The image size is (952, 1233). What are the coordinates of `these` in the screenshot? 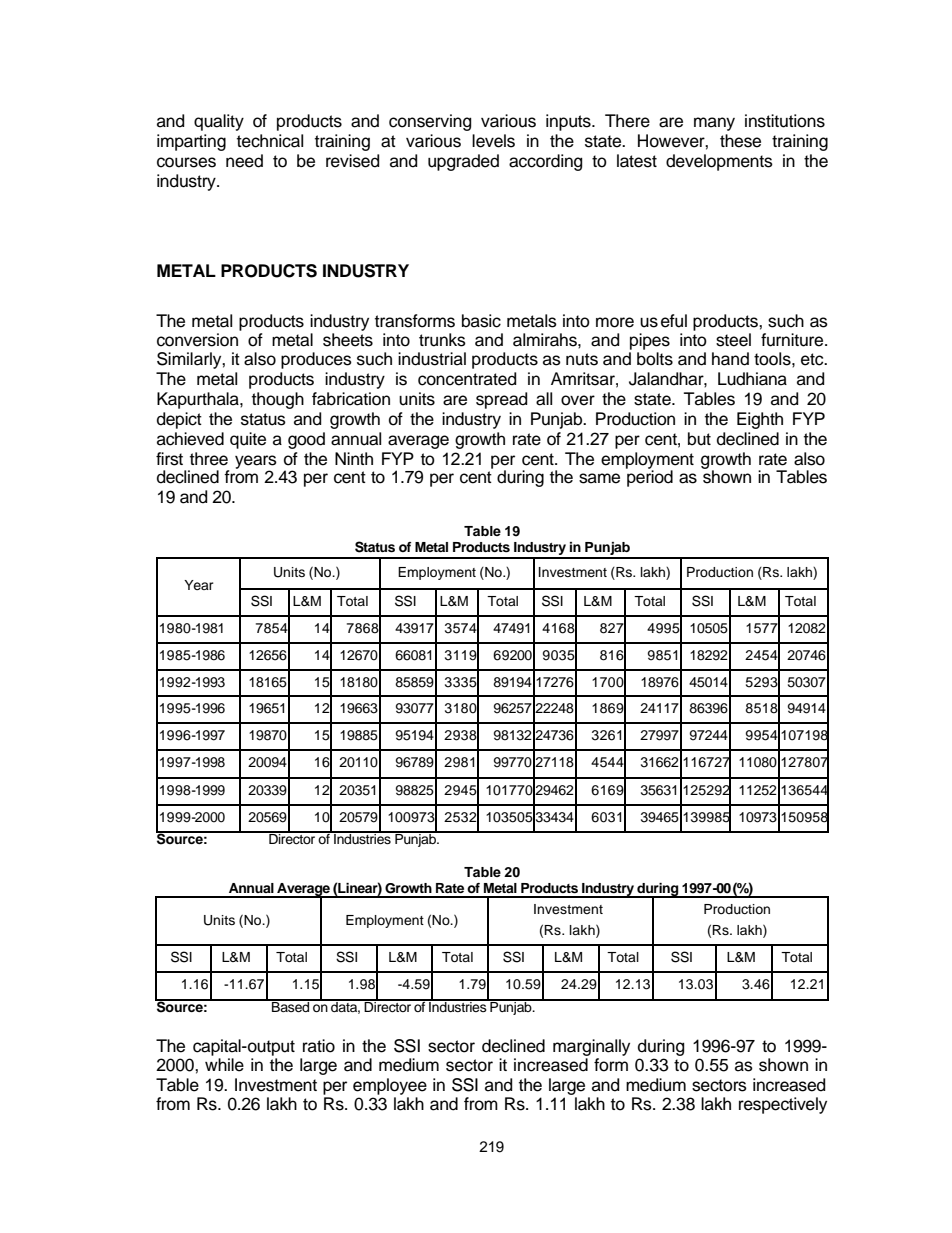 It's located at (740, 141).
